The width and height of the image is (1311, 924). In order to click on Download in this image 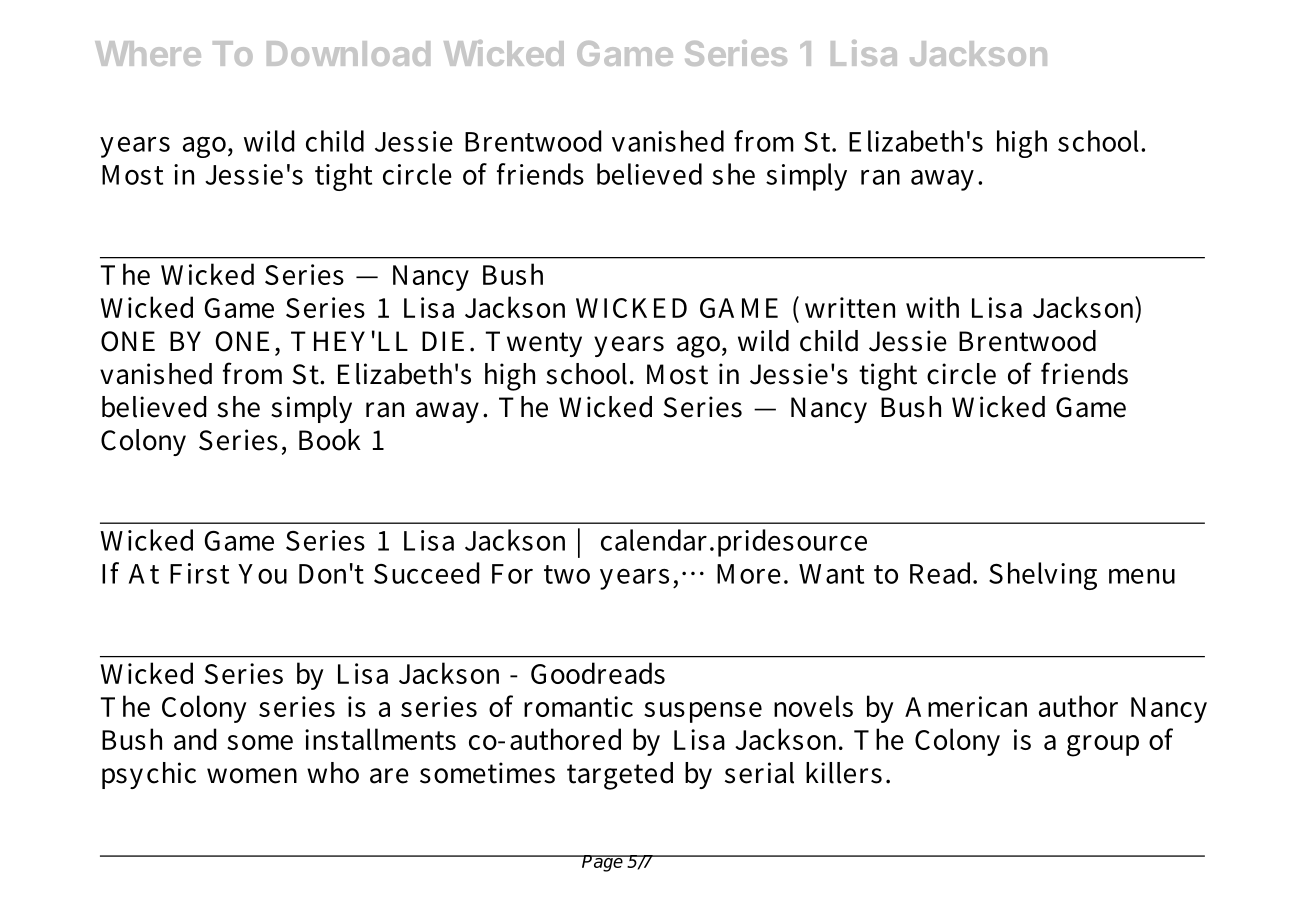, I will do `click(348, 53)`.
